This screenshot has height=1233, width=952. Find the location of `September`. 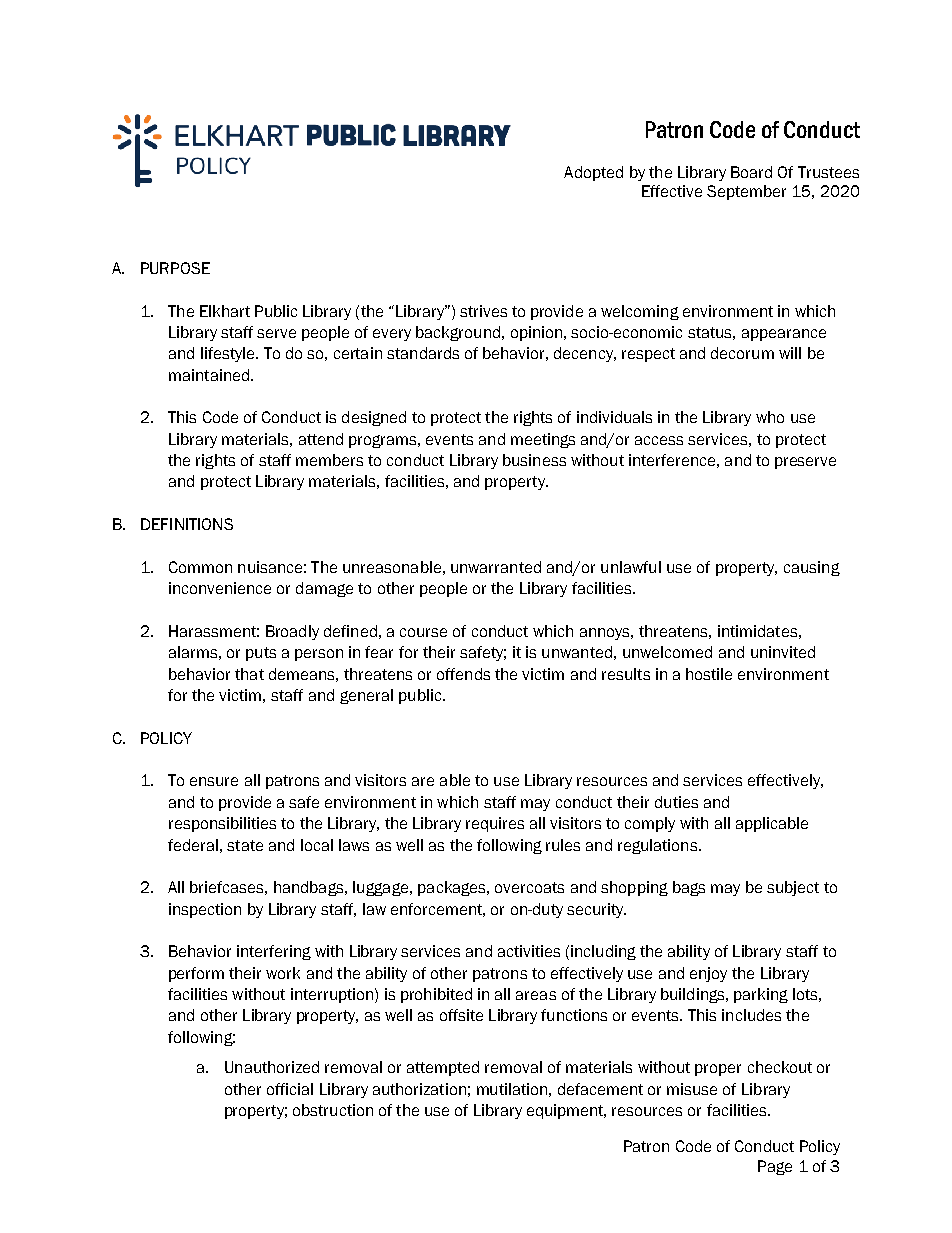

September is located at coordinates (746, 192).
